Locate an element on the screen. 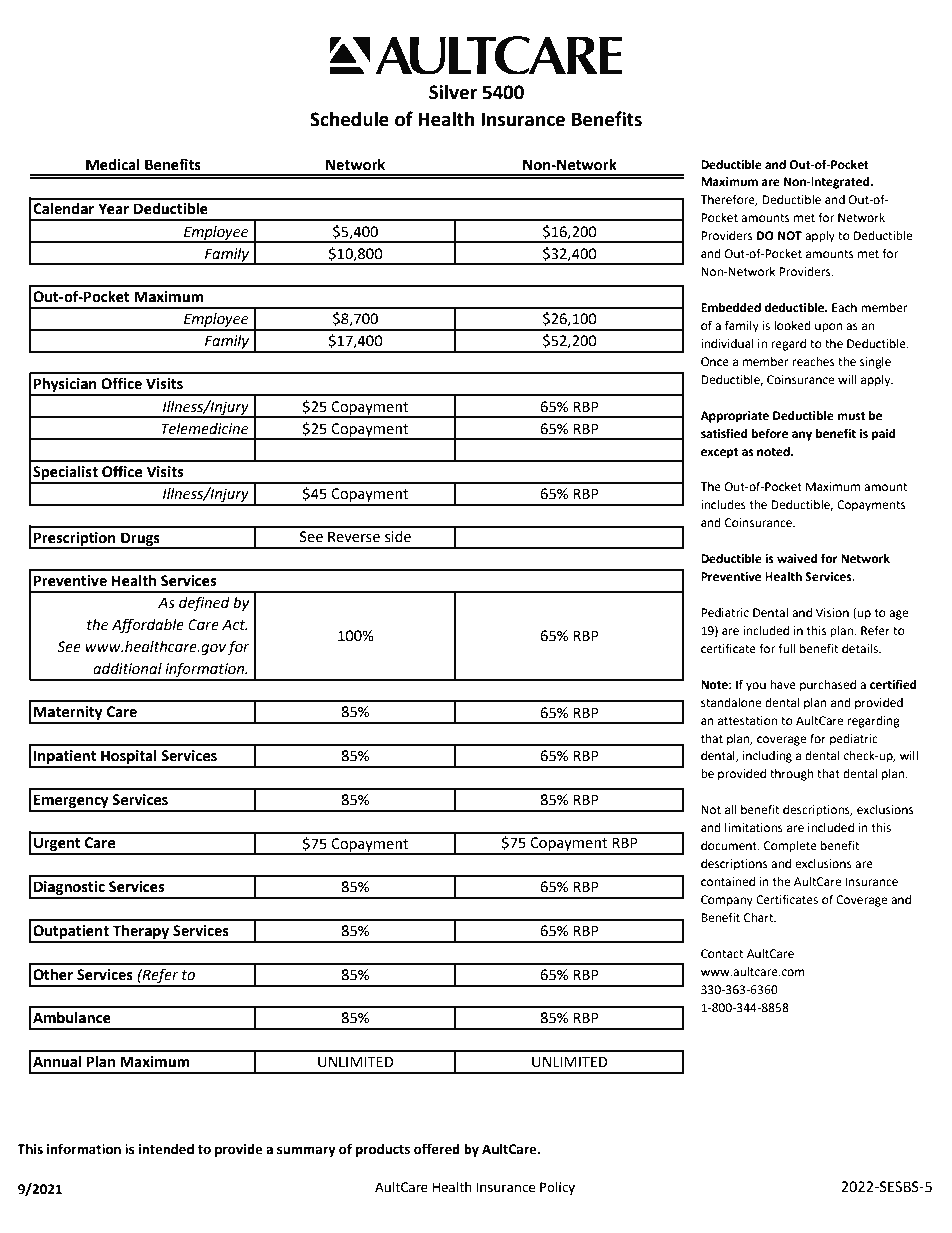  Medical is located at coordinates (113, 165).
